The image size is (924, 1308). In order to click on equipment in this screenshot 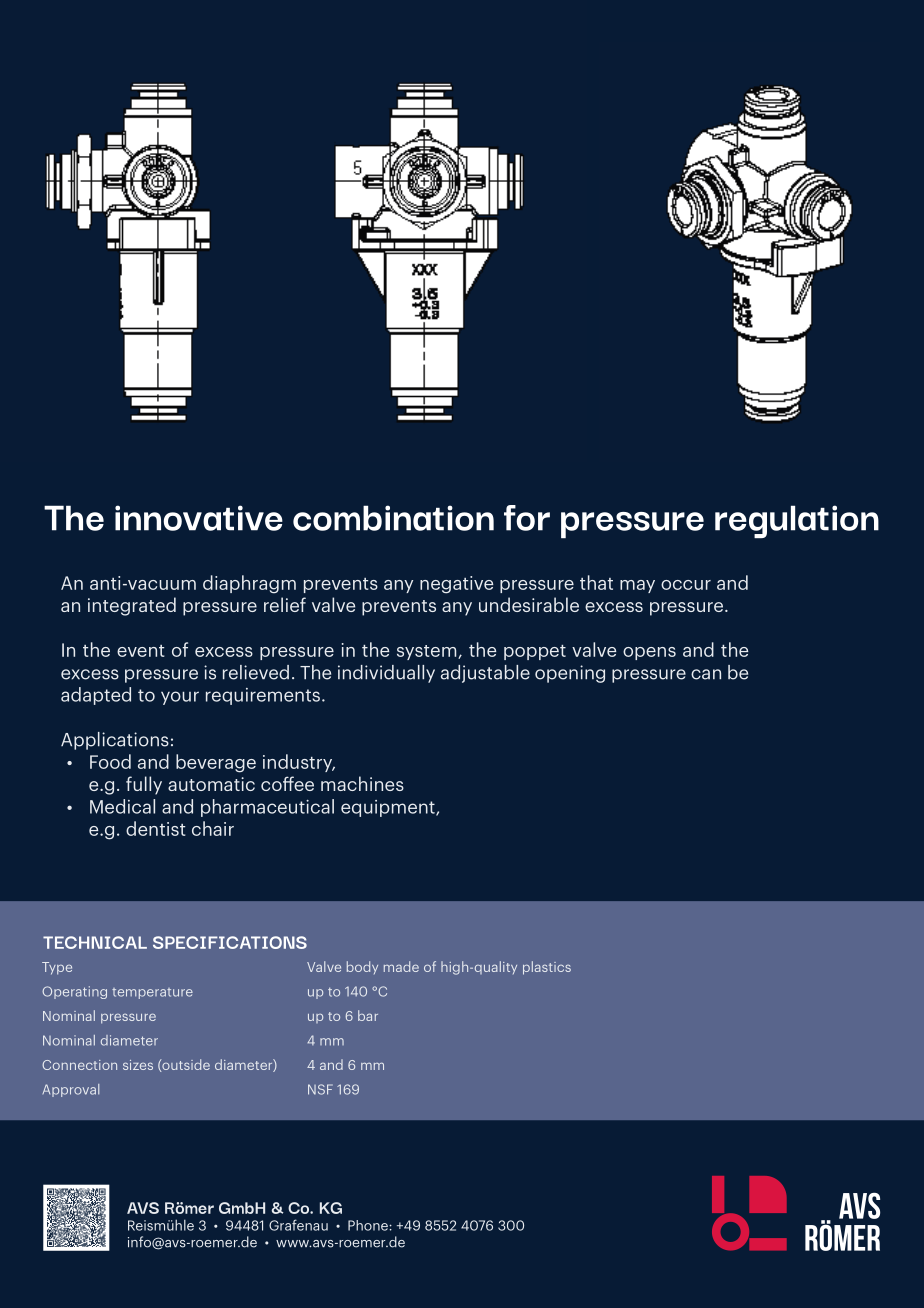, I will do `click(389, 808)`.
